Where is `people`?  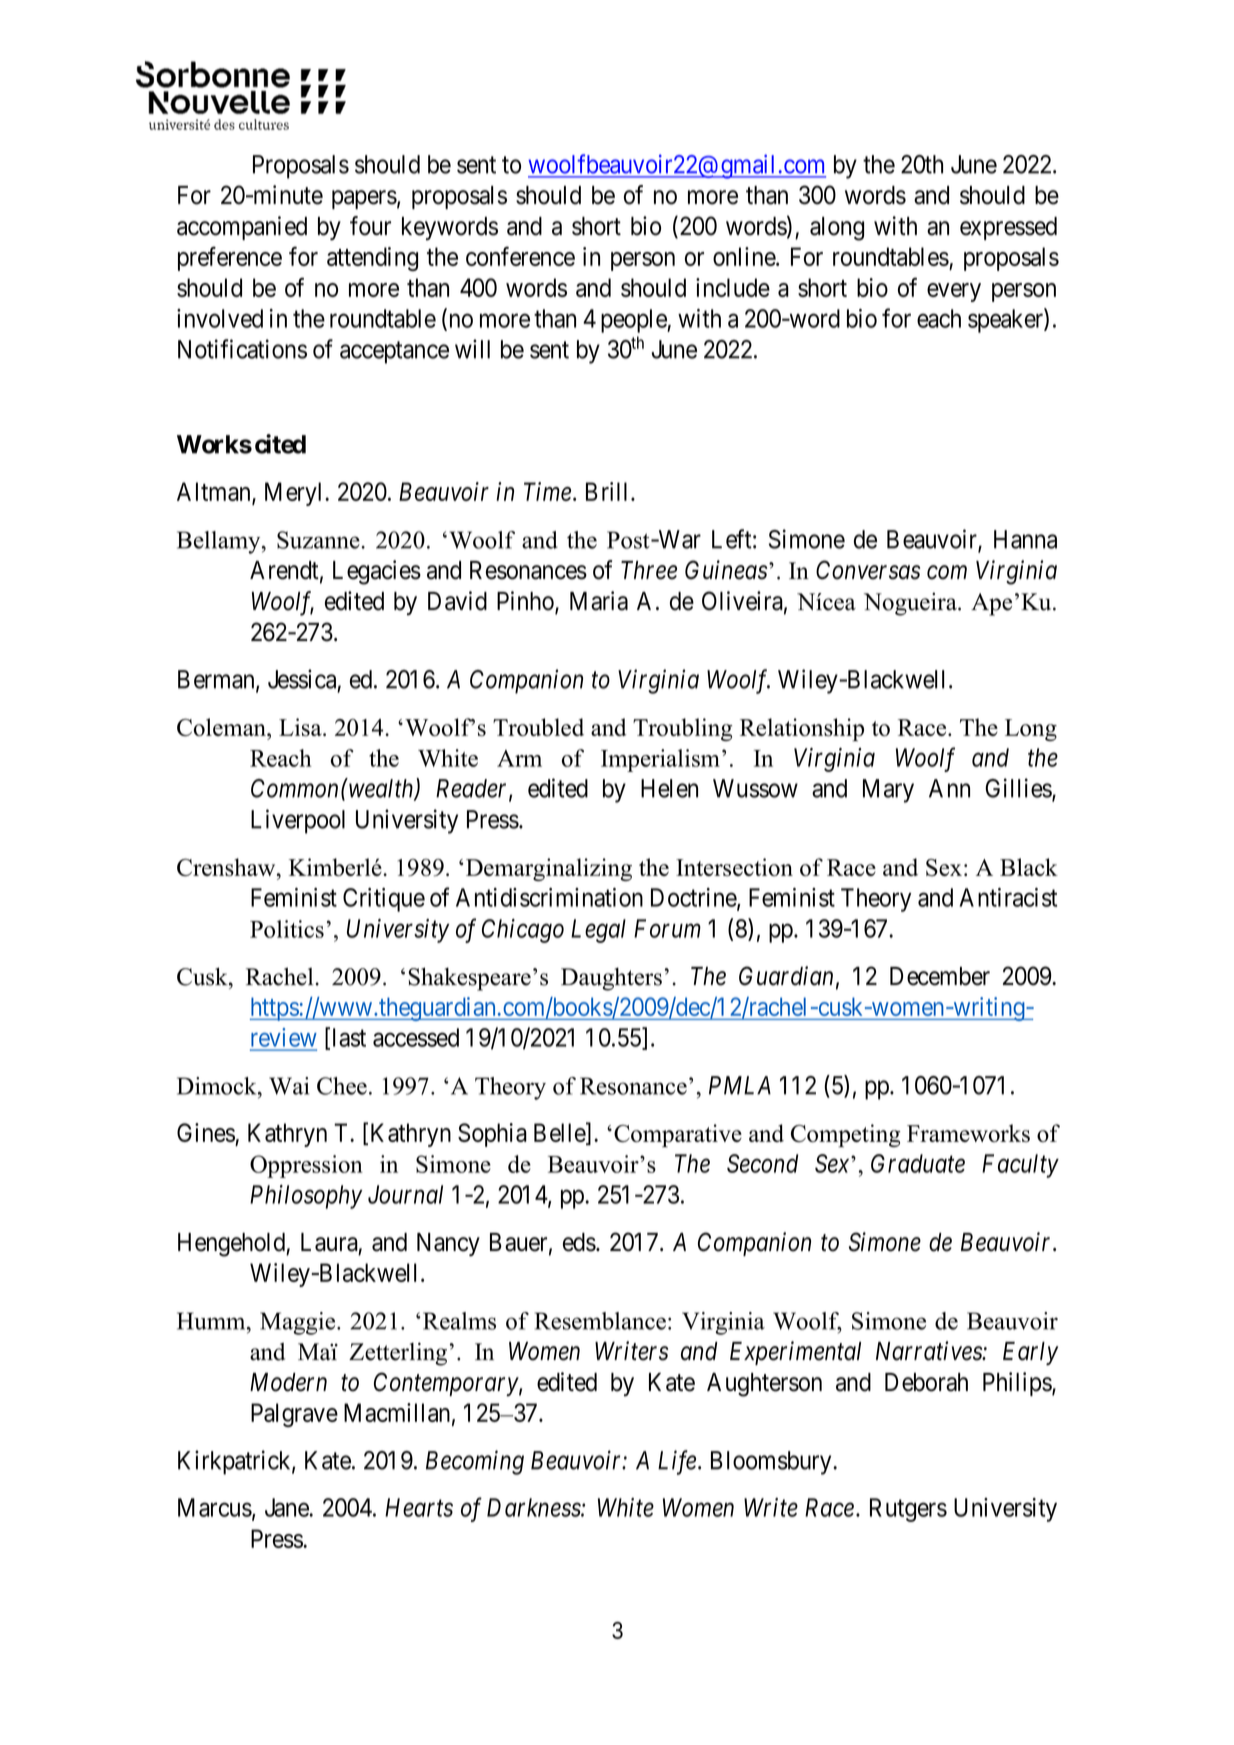 people is located at coordinates (634, 321).
